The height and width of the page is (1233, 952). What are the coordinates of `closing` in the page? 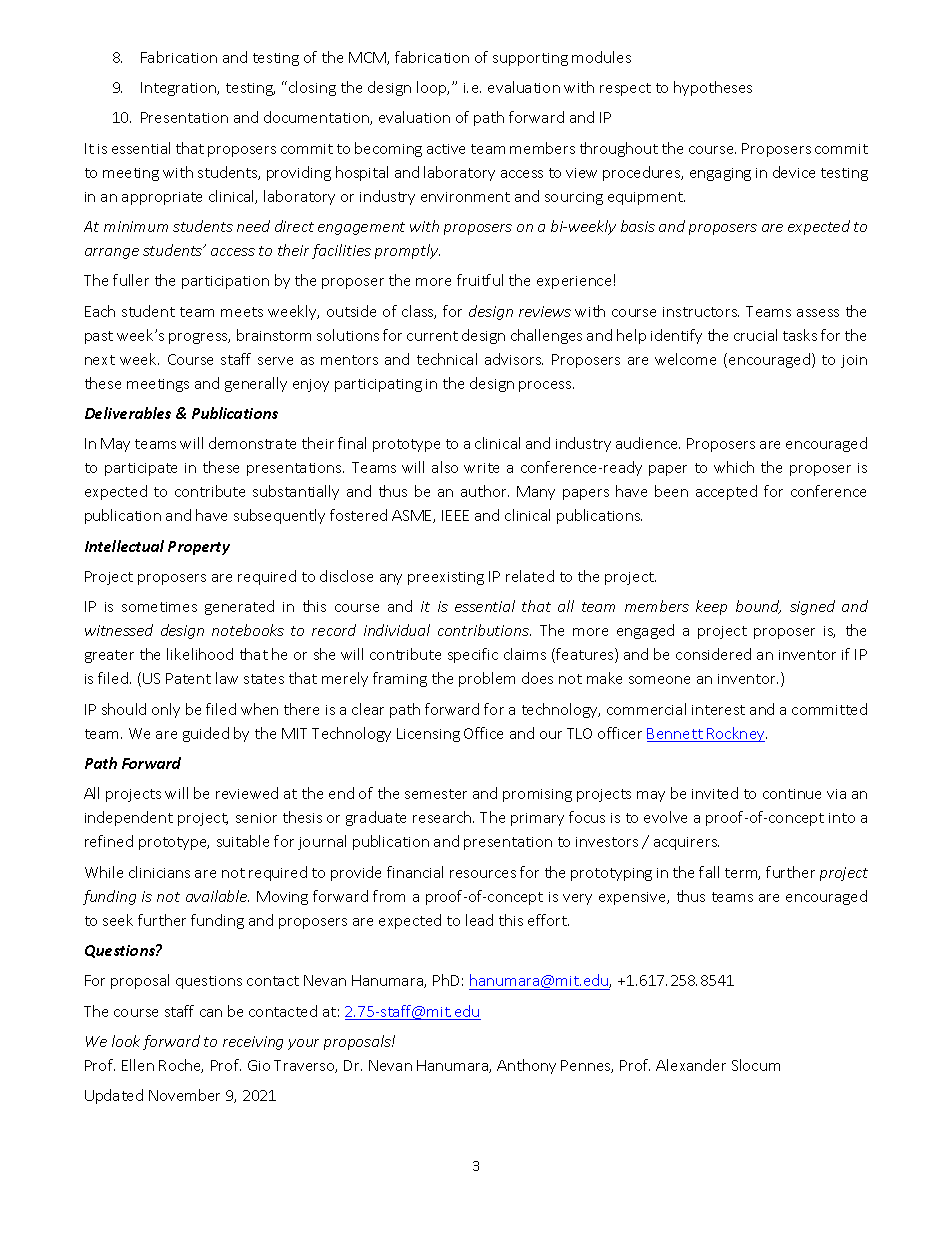 It's located at (312, 88).
